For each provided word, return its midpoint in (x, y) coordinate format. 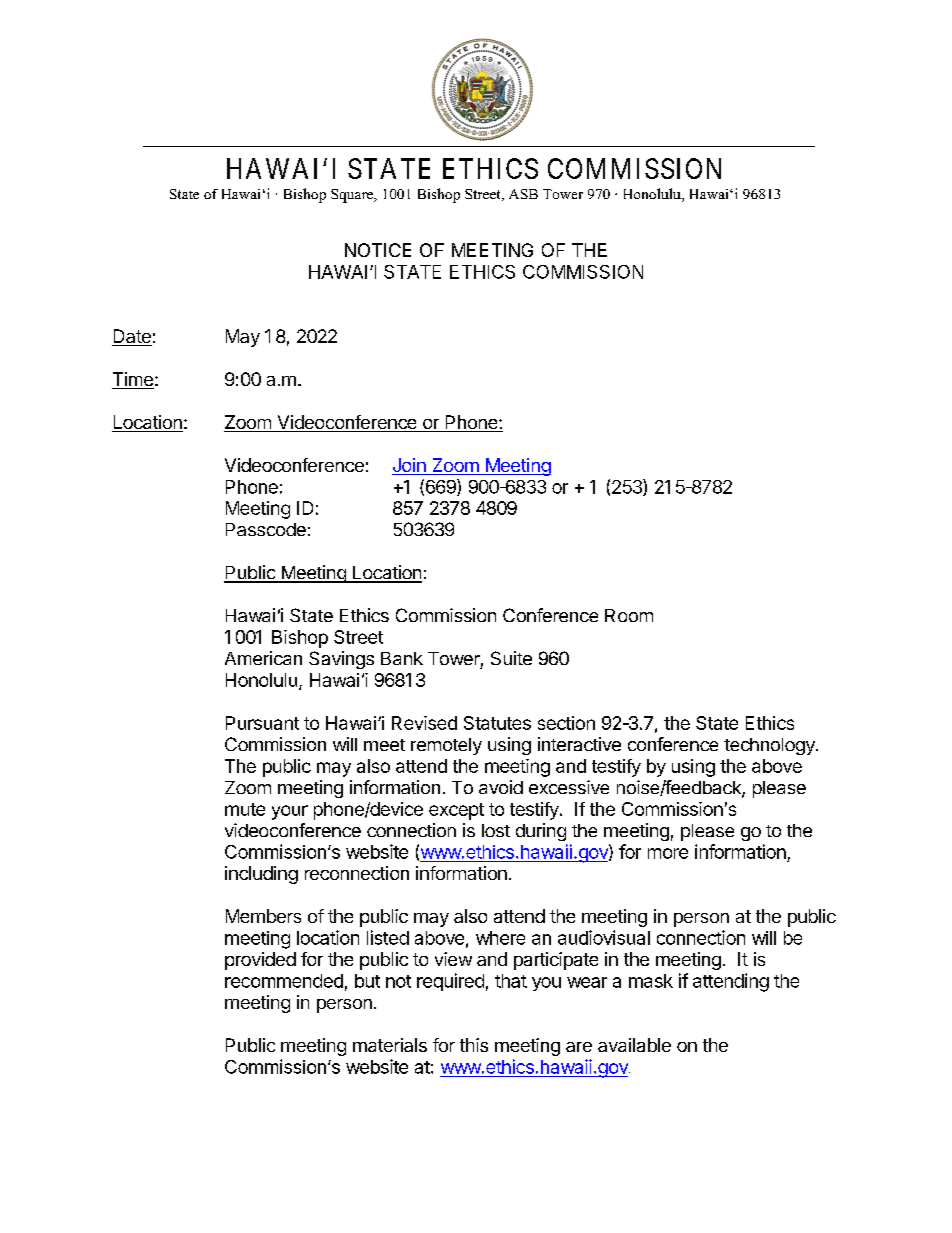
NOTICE (378, 250)
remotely (446, 746)
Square (353, 196)
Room (629, 615)
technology (770, 746)
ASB (523, 194)
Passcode (266, 529)
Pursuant (262, 723)
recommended (284, 981)
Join (410, 466)
